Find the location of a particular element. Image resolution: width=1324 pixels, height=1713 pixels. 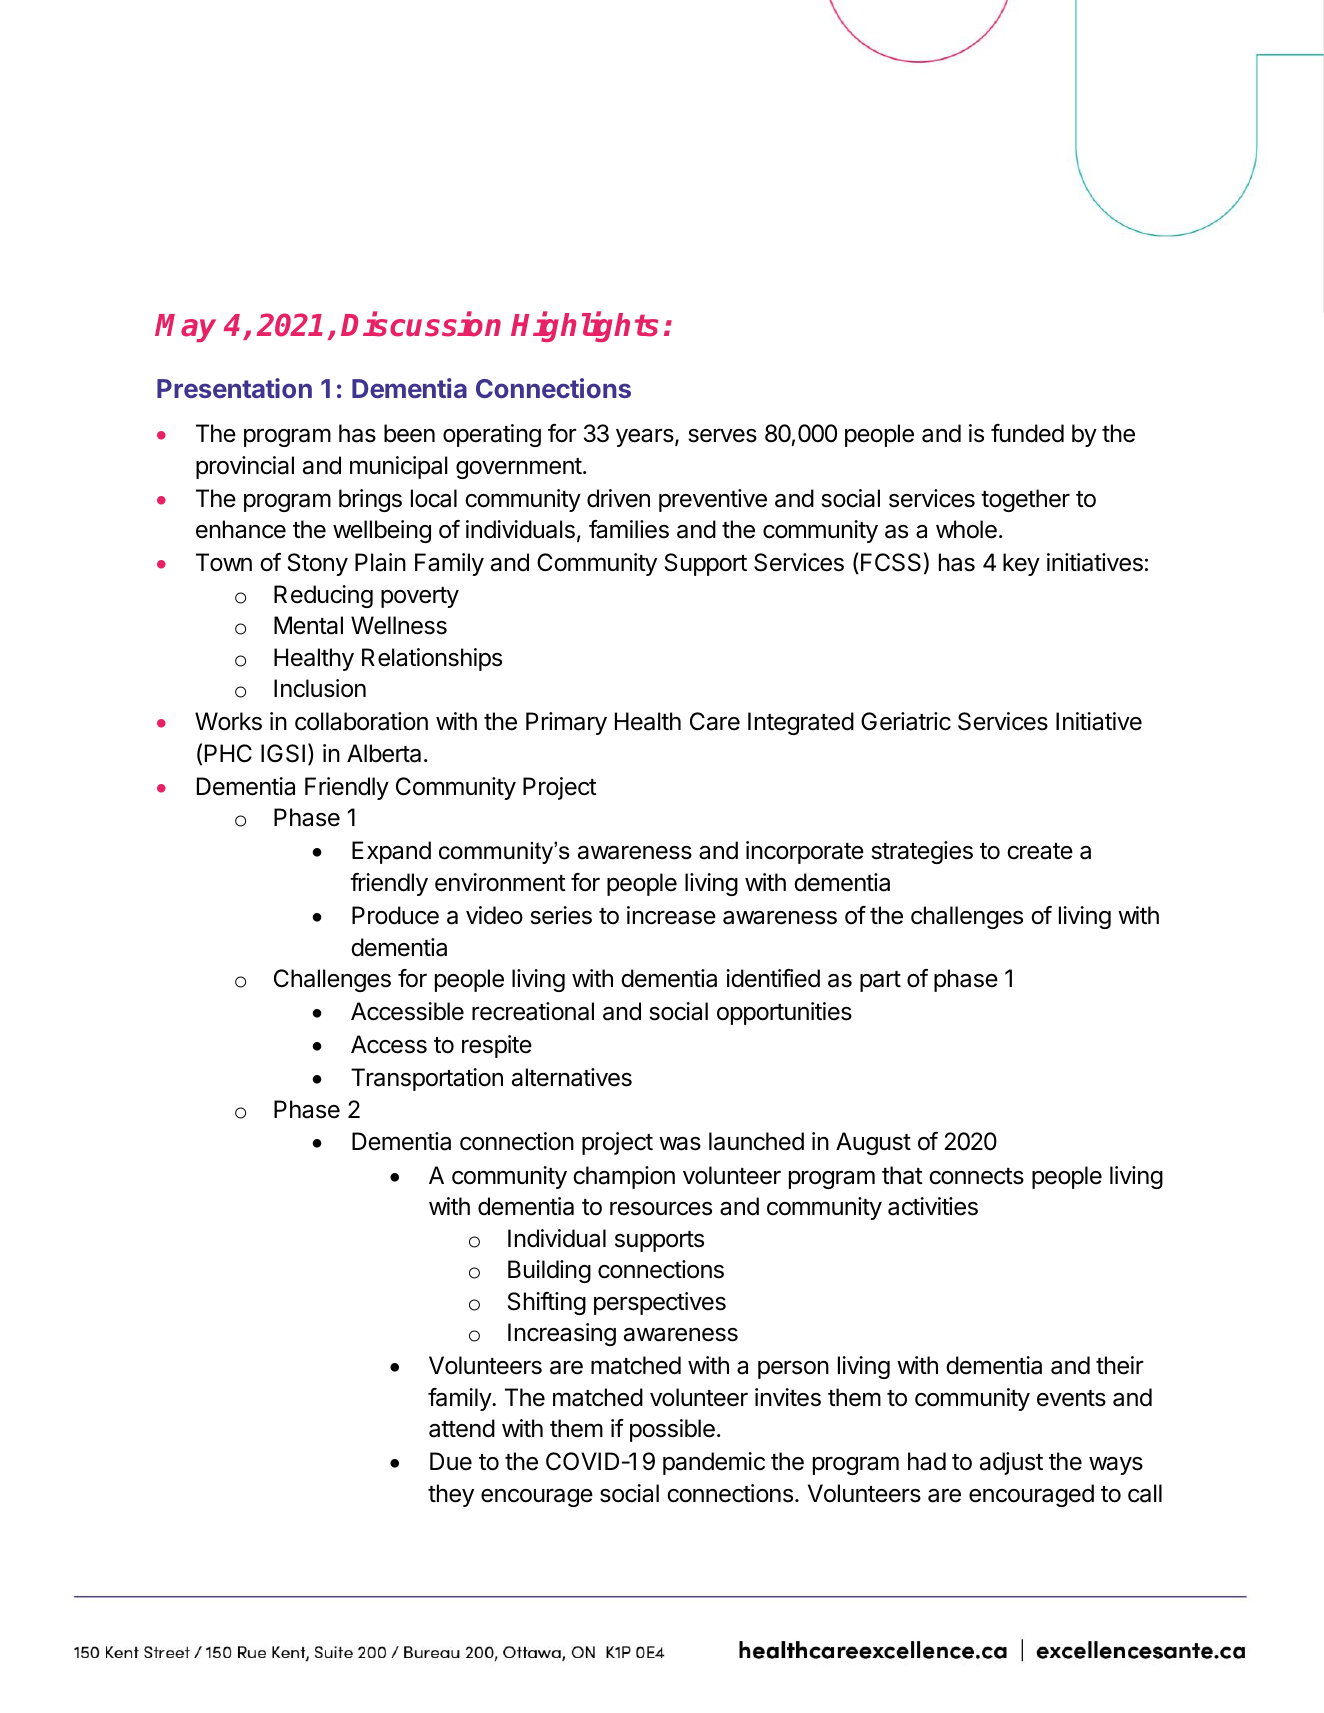

Produce is located at coordinates (395, 915).
